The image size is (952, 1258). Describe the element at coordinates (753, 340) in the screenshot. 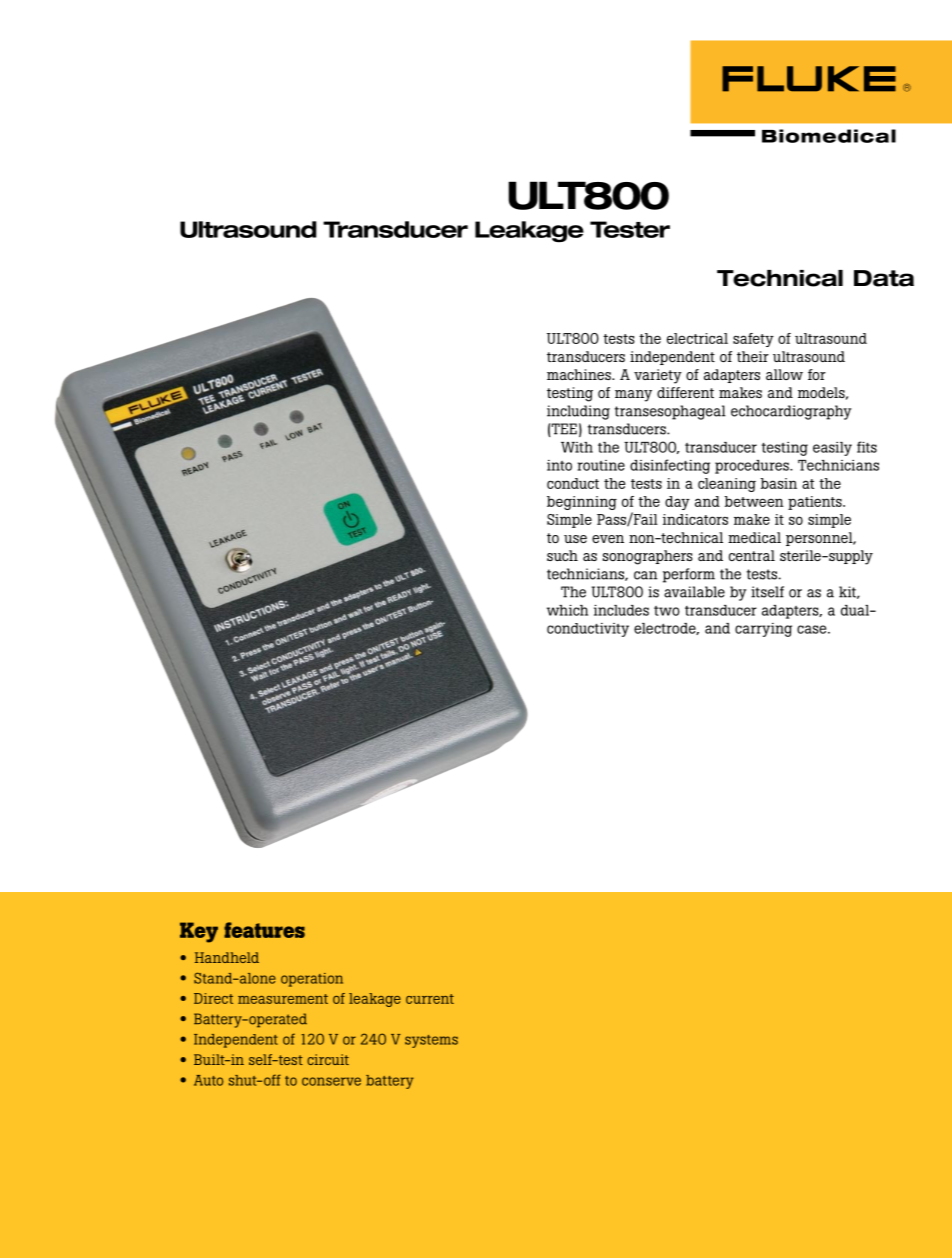

I see `safety` at that location.
